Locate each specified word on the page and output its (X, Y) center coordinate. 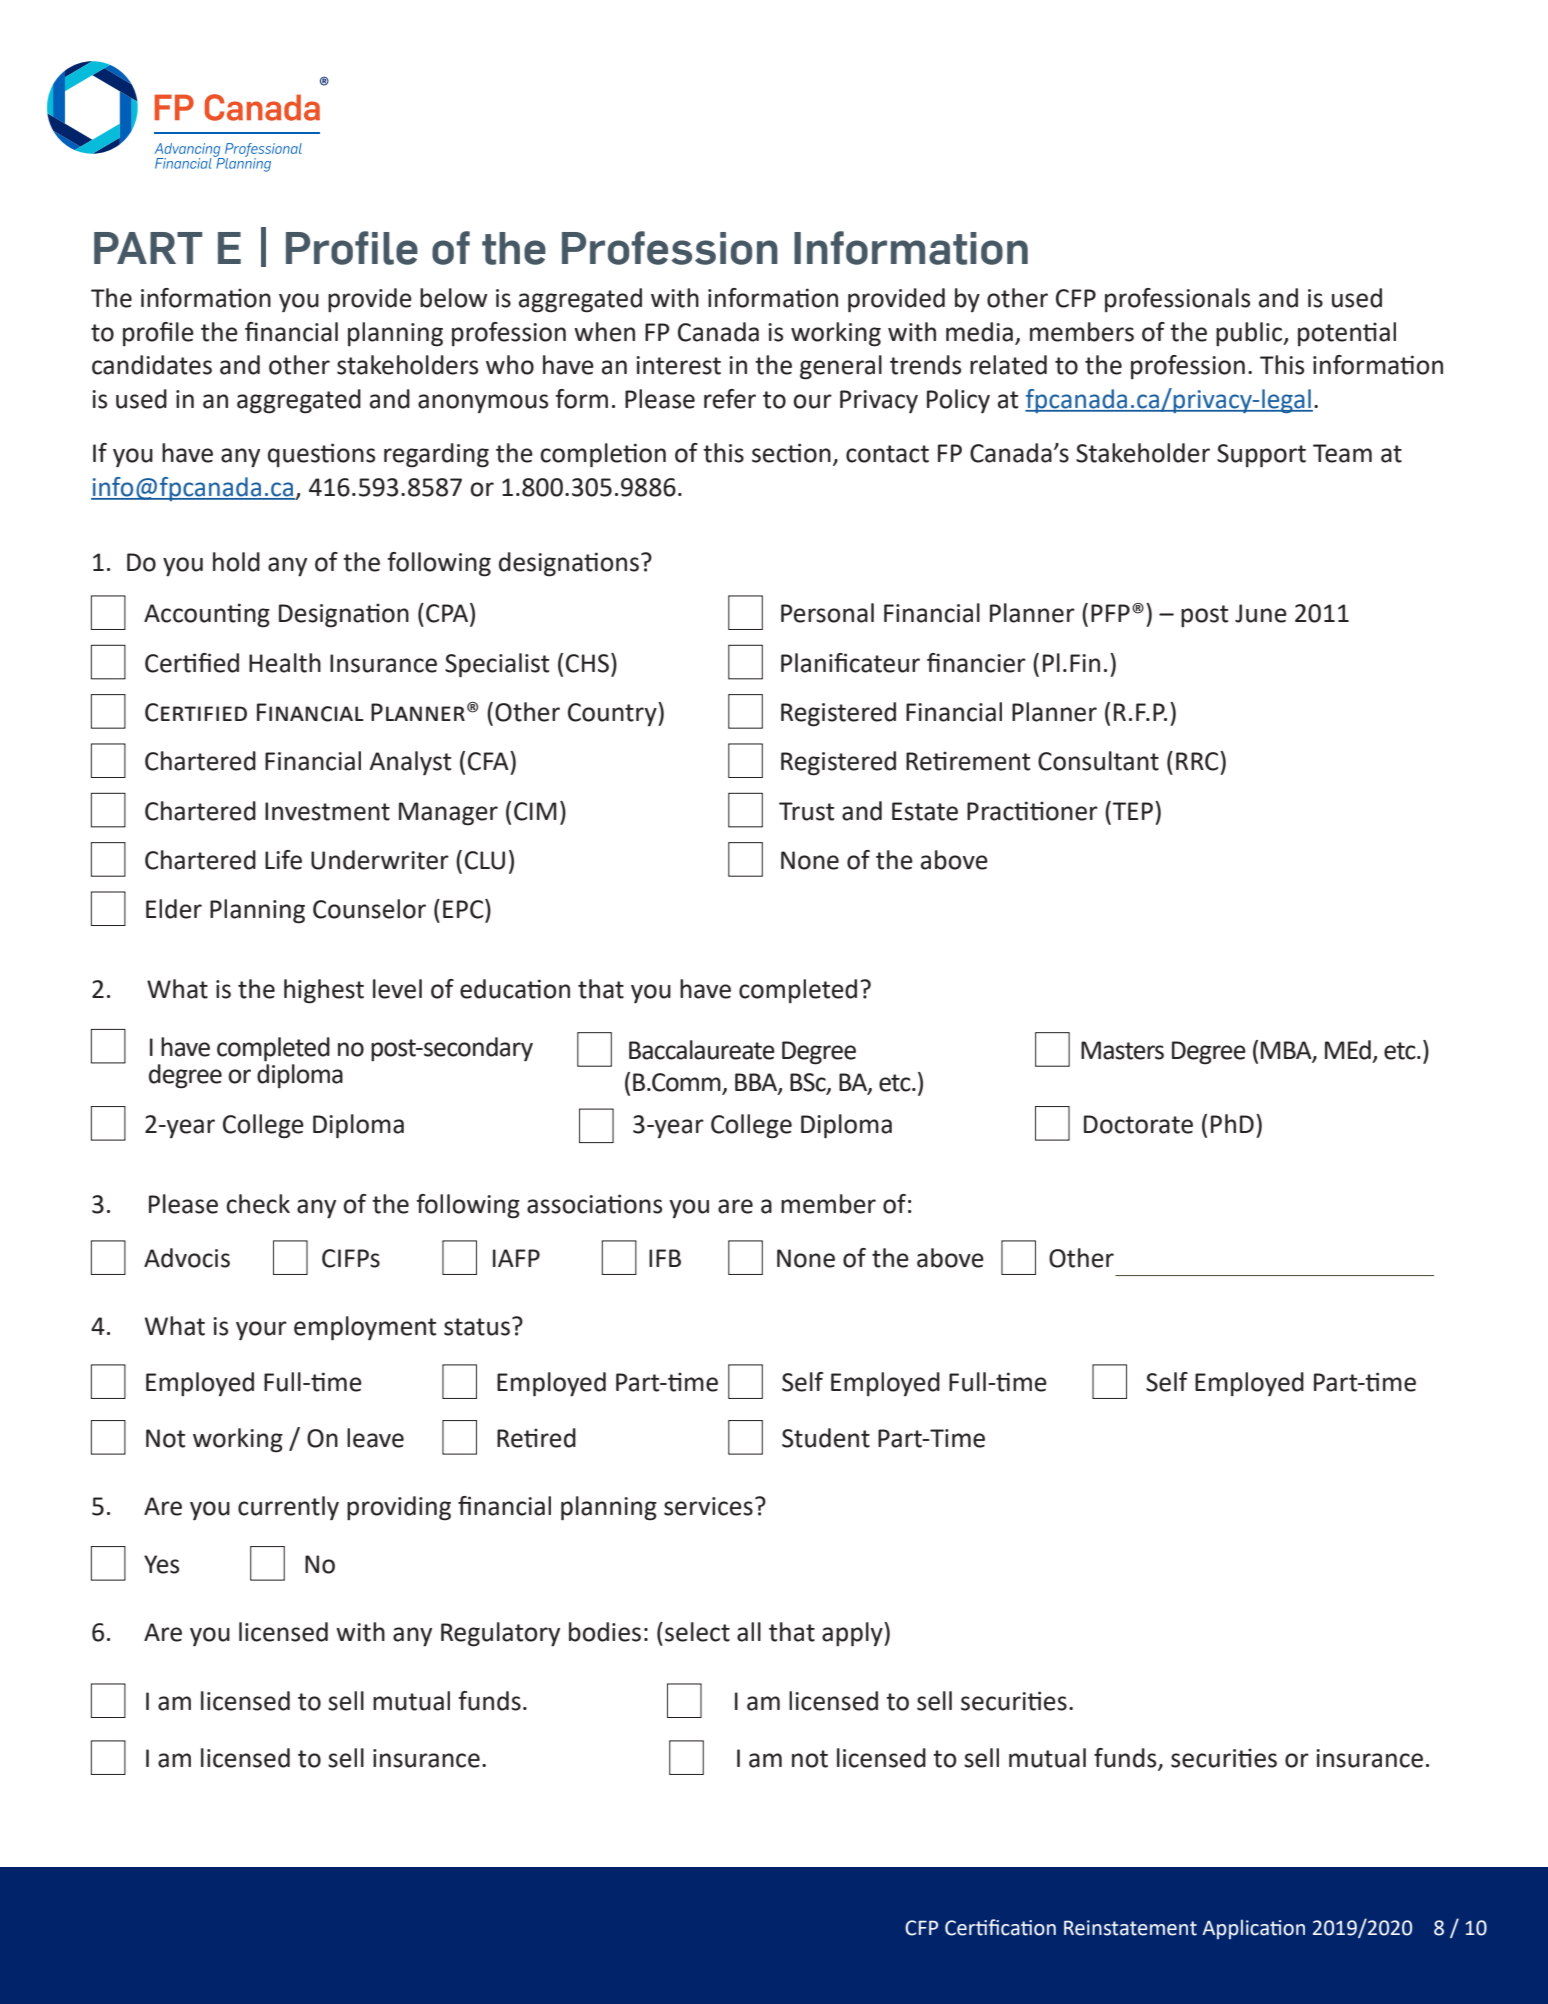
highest (324, 991)
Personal (827, 613)
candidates (152, 365)
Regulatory (500, 1634)
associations (594, 1204)
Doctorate (1138, 1124)
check (258, 1204)
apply (853, 1634)
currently (288, 1508)
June (1261, 613)
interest (678, 365)
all (749, 1632)
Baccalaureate (702, 1050)
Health (285, 663)
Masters (1122, 1050)
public (1250, 334)
